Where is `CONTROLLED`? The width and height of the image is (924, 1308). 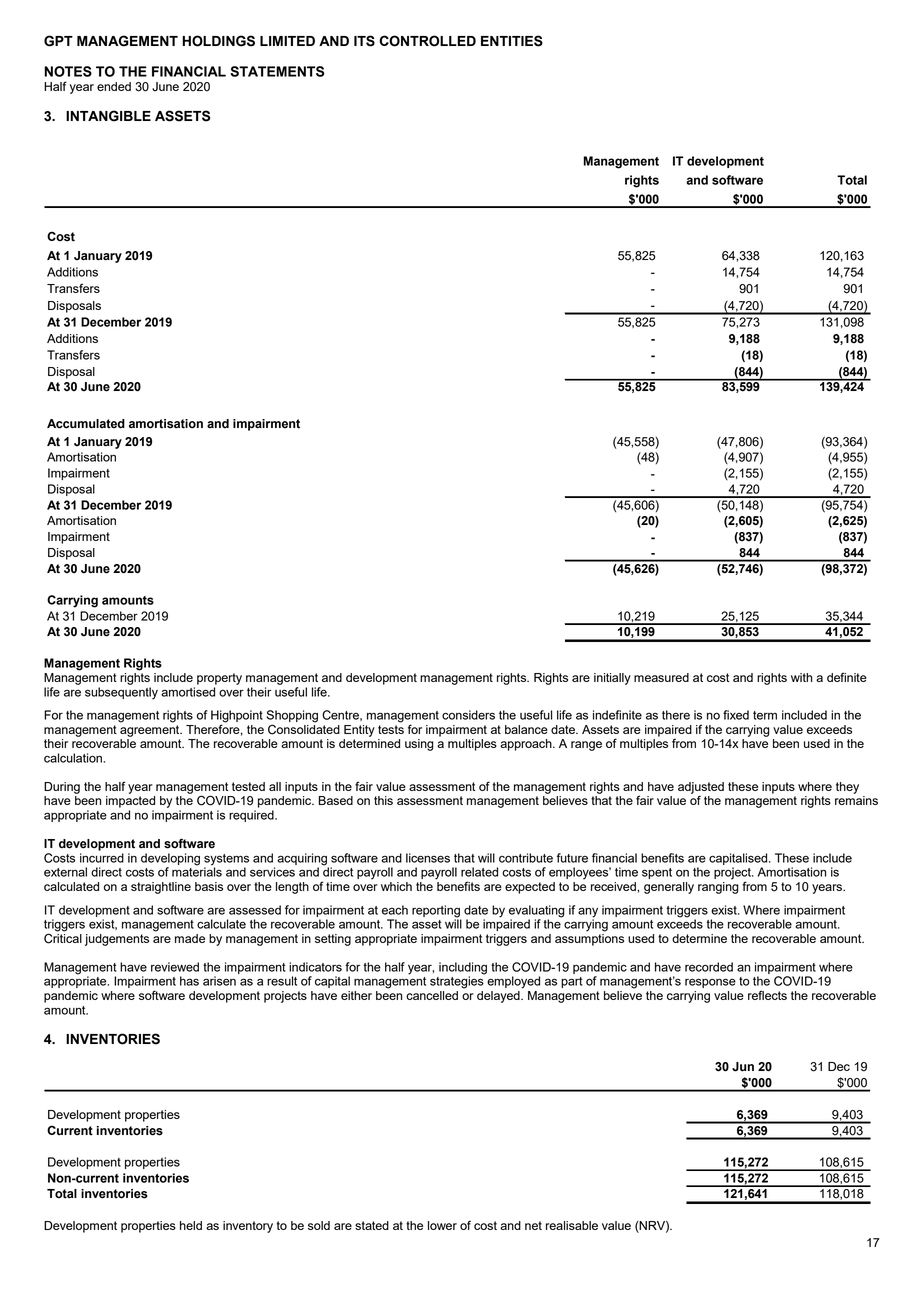
CONTROLLED is located at coordinates (427, 41).
